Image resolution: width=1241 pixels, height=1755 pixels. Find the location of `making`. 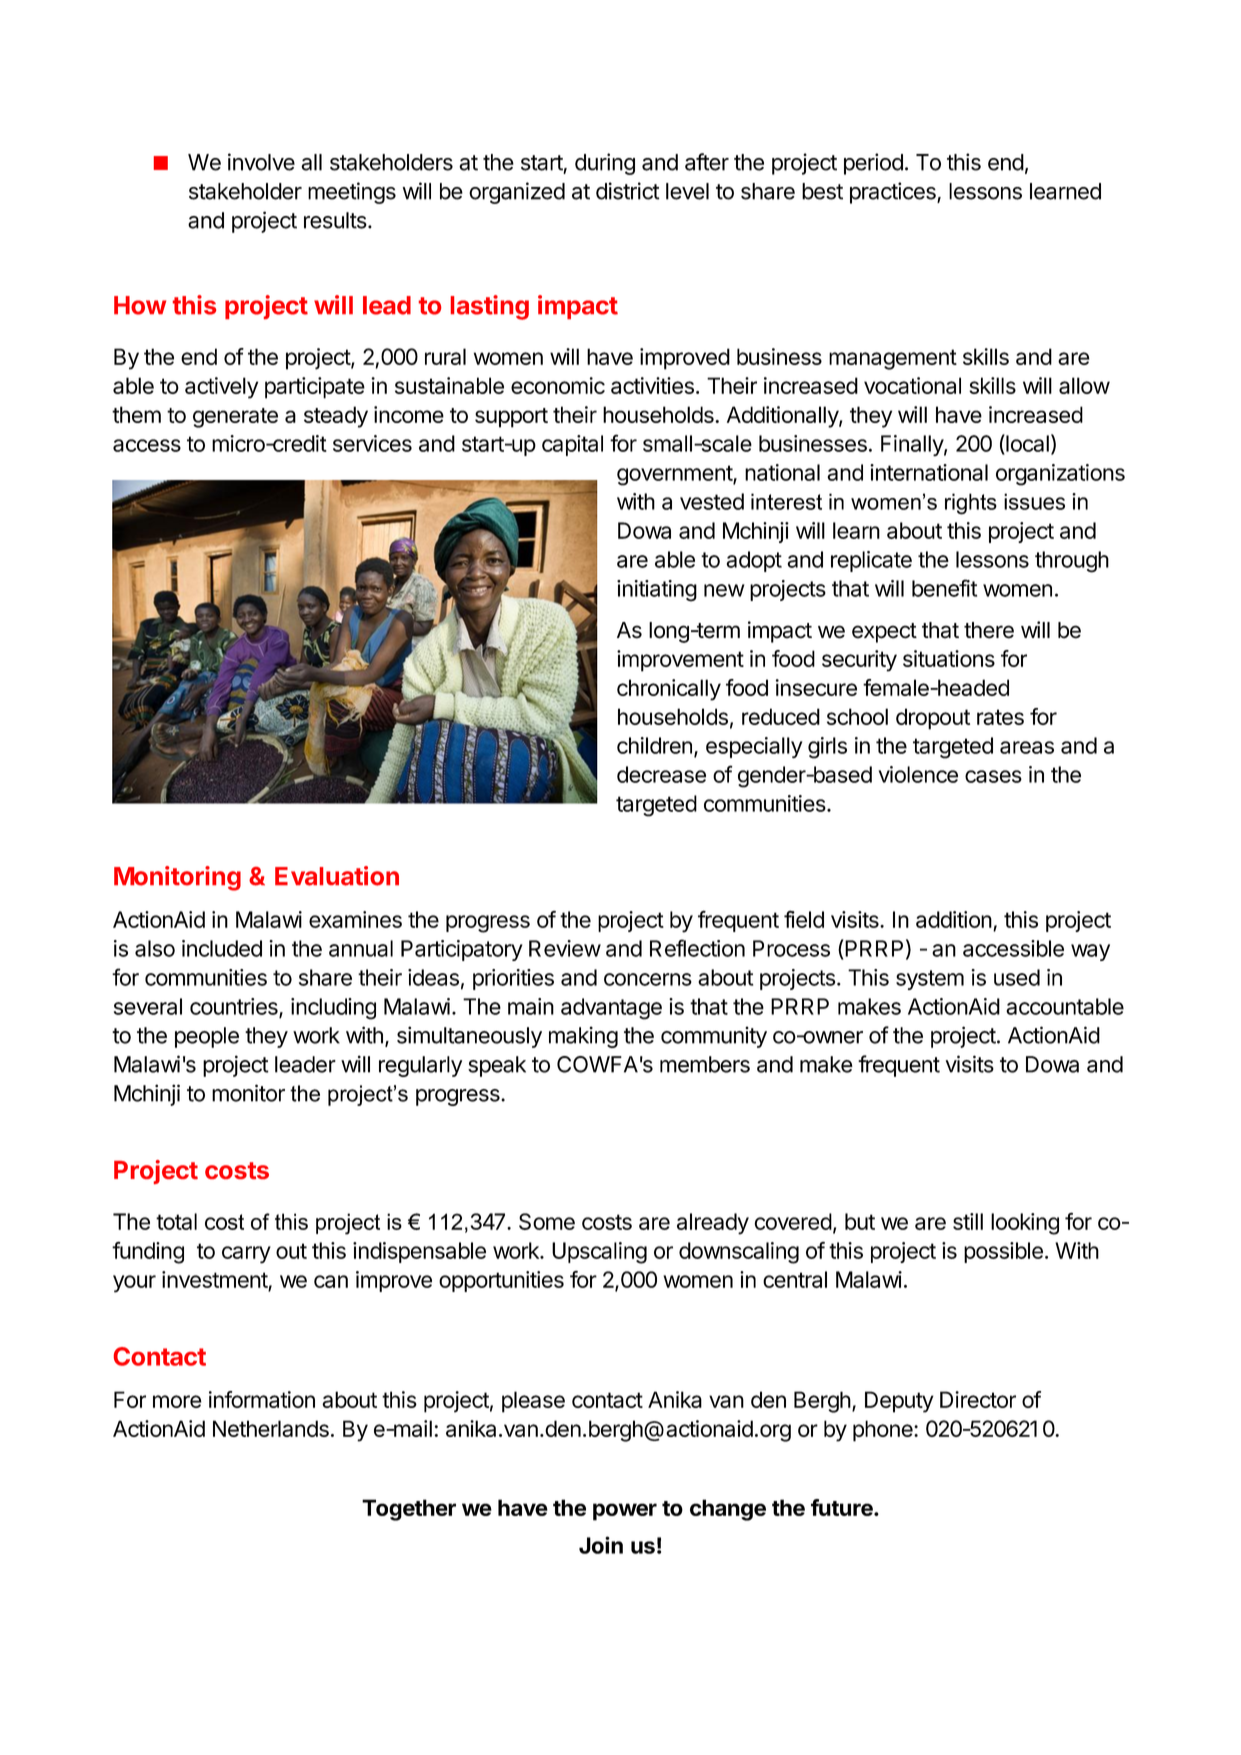

making is located at coordinates (583, 1037).
